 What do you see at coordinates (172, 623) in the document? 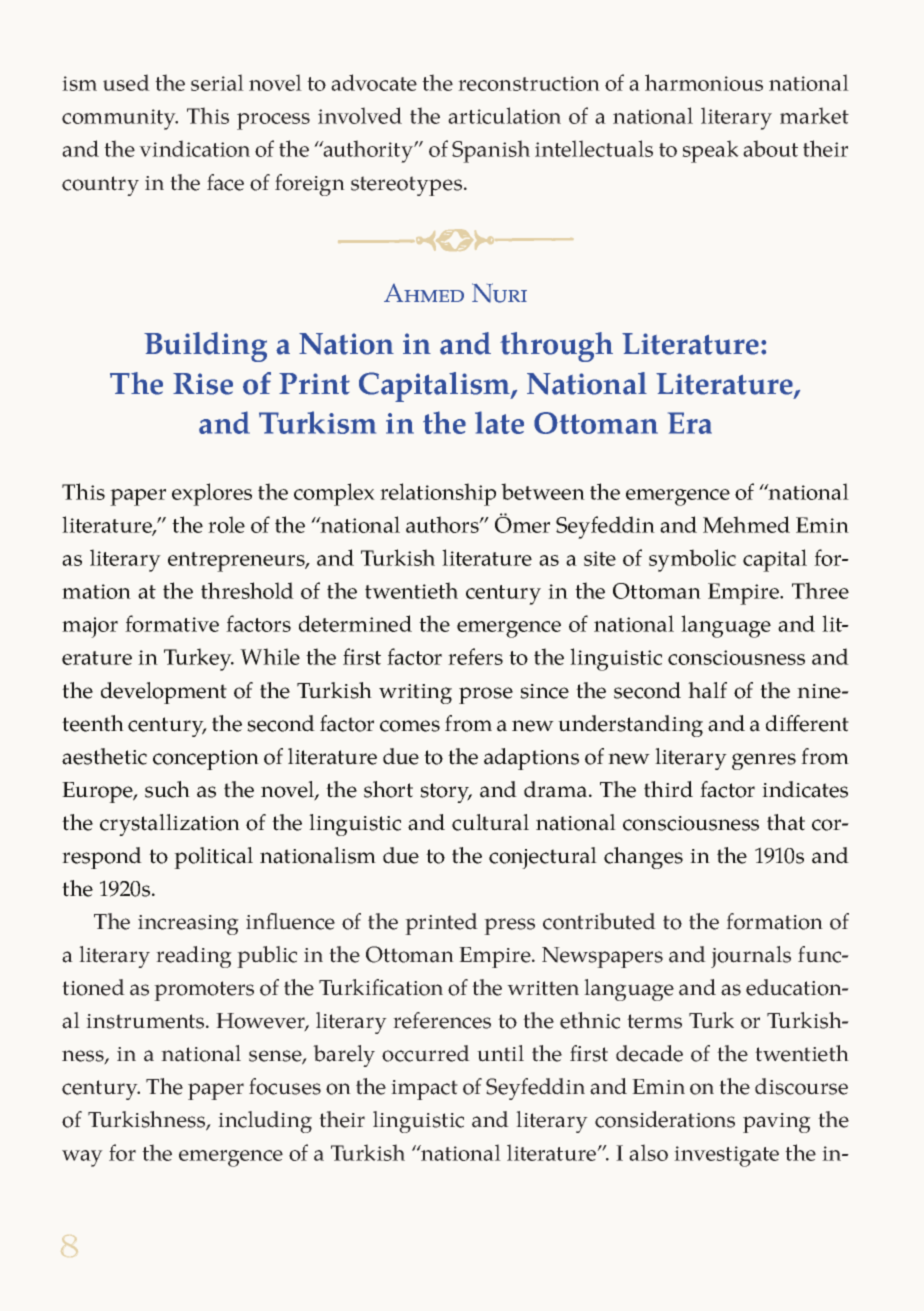
I see `formative` at bounding box center [172, 623].
